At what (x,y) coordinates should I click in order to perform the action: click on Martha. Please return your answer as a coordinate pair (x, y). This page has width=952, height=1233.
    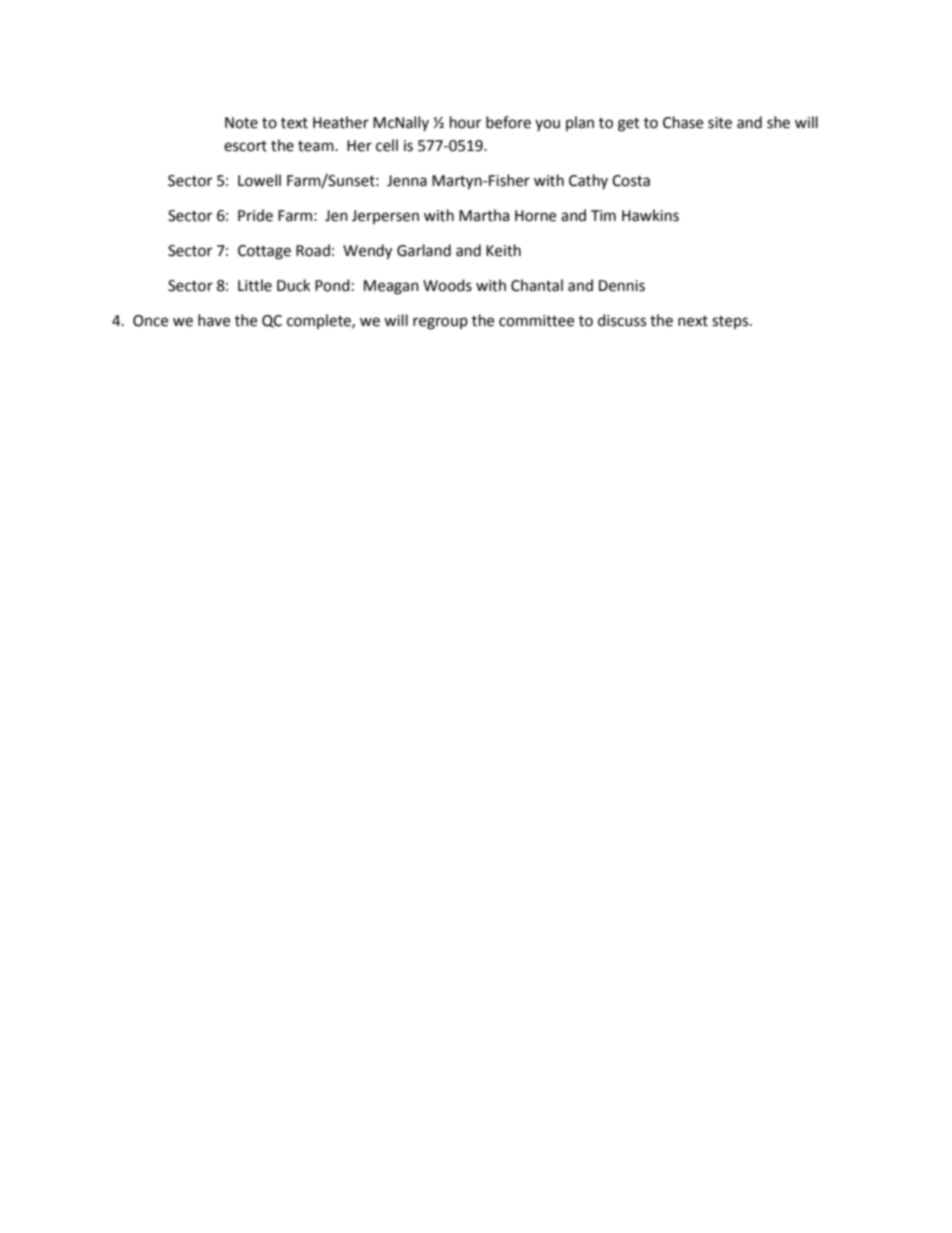
    Looking at the image, I should click on (484, 215).
